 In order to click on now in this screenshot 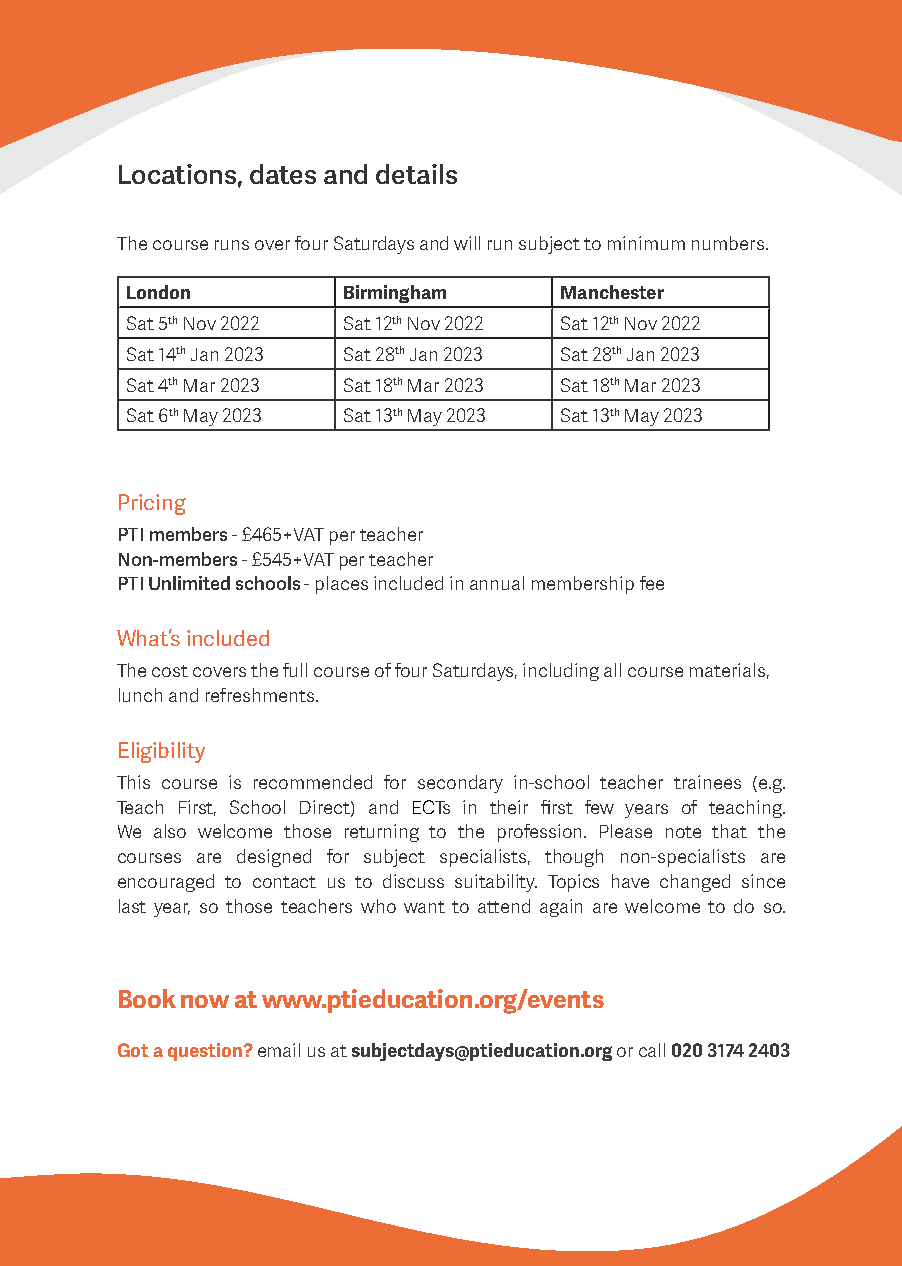, I will do `click(205, 1001)`.
